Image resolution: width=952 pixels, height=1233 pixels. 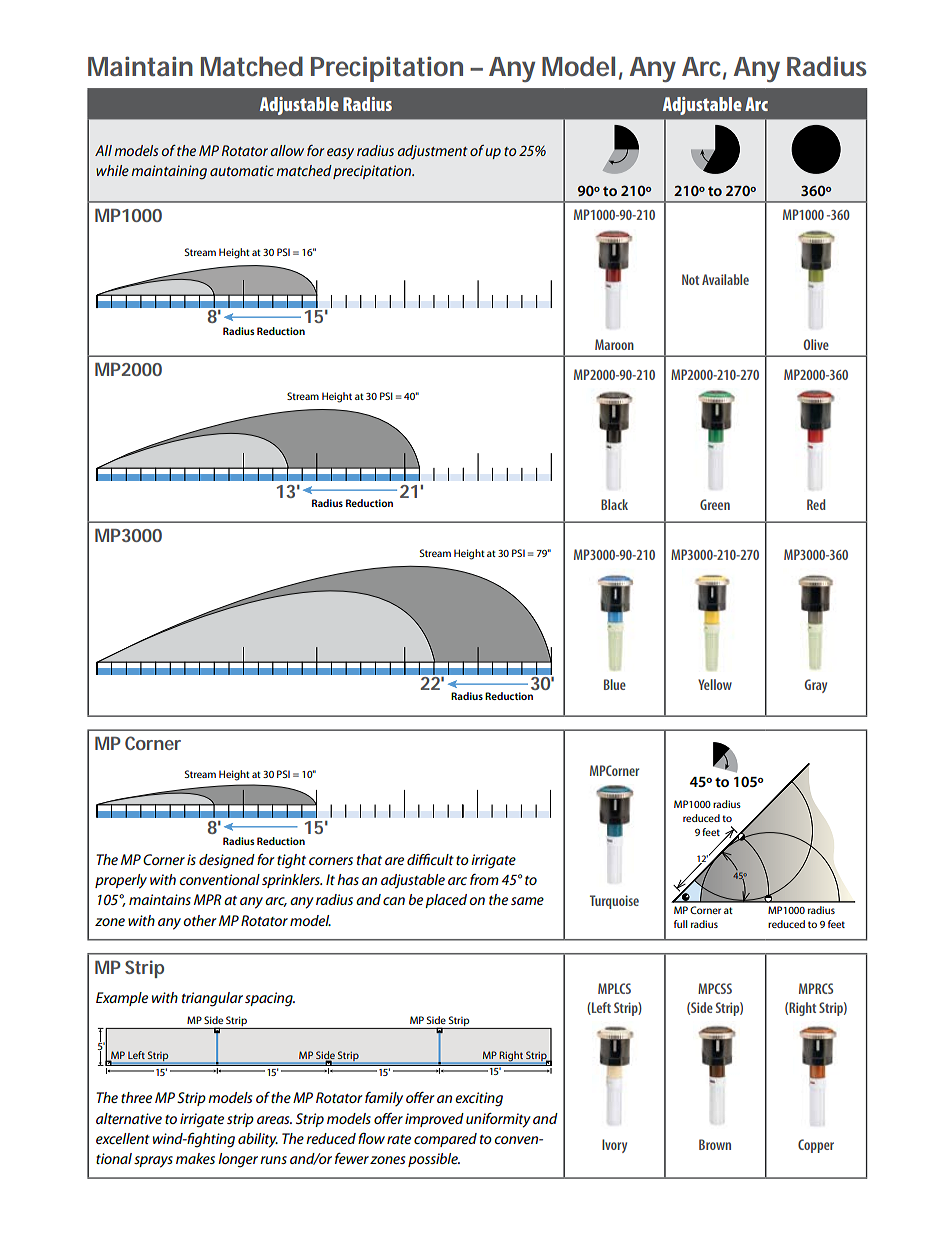 I want to click on designed, so click(x=227, y=861).
